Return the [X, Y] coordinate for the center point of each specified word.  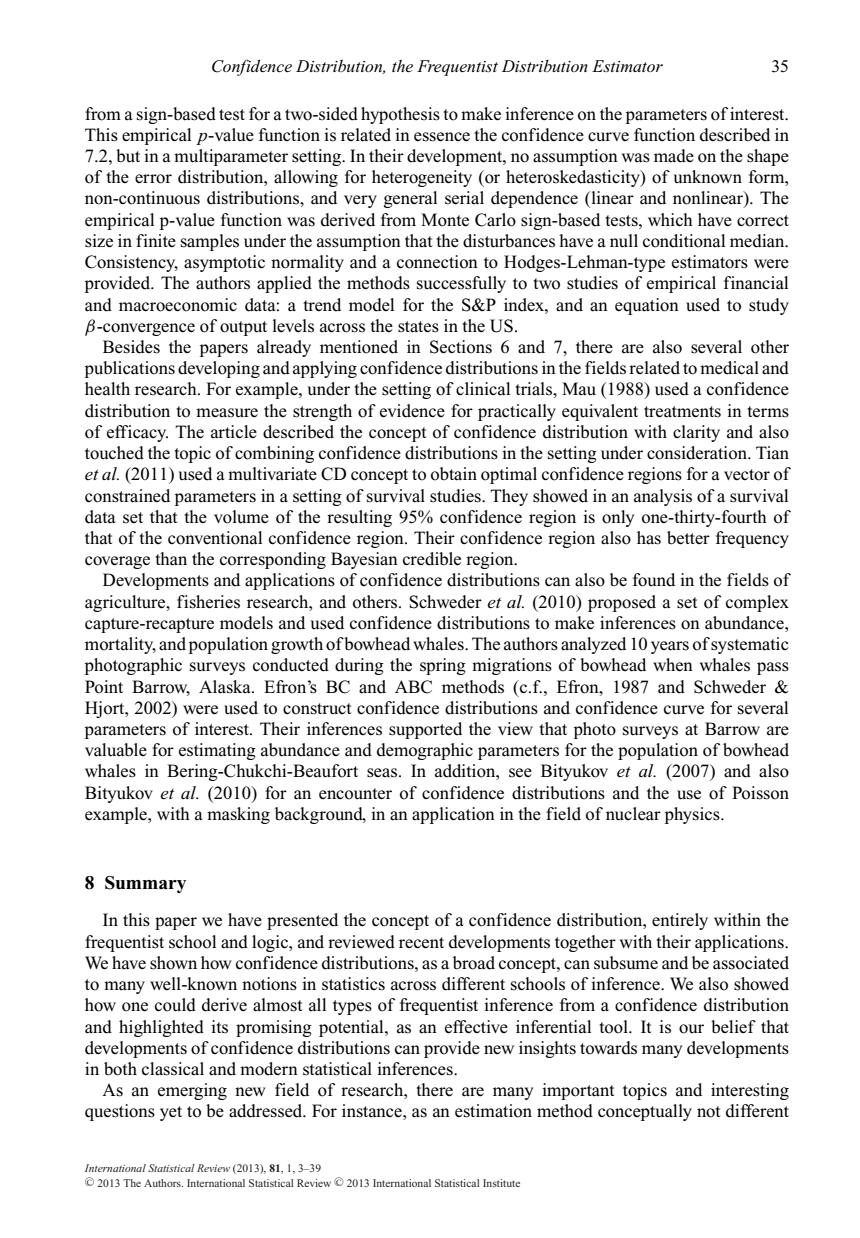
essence [442, 137]
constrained [127, 496]
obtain [454, 474]
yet [171, 1113]
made [674, 156]
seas [383, 773]
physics [693, 815]
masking [238, 815]
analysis [663, 497]
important [578, 1091]
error [153, 179]
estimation [493, 1111]
